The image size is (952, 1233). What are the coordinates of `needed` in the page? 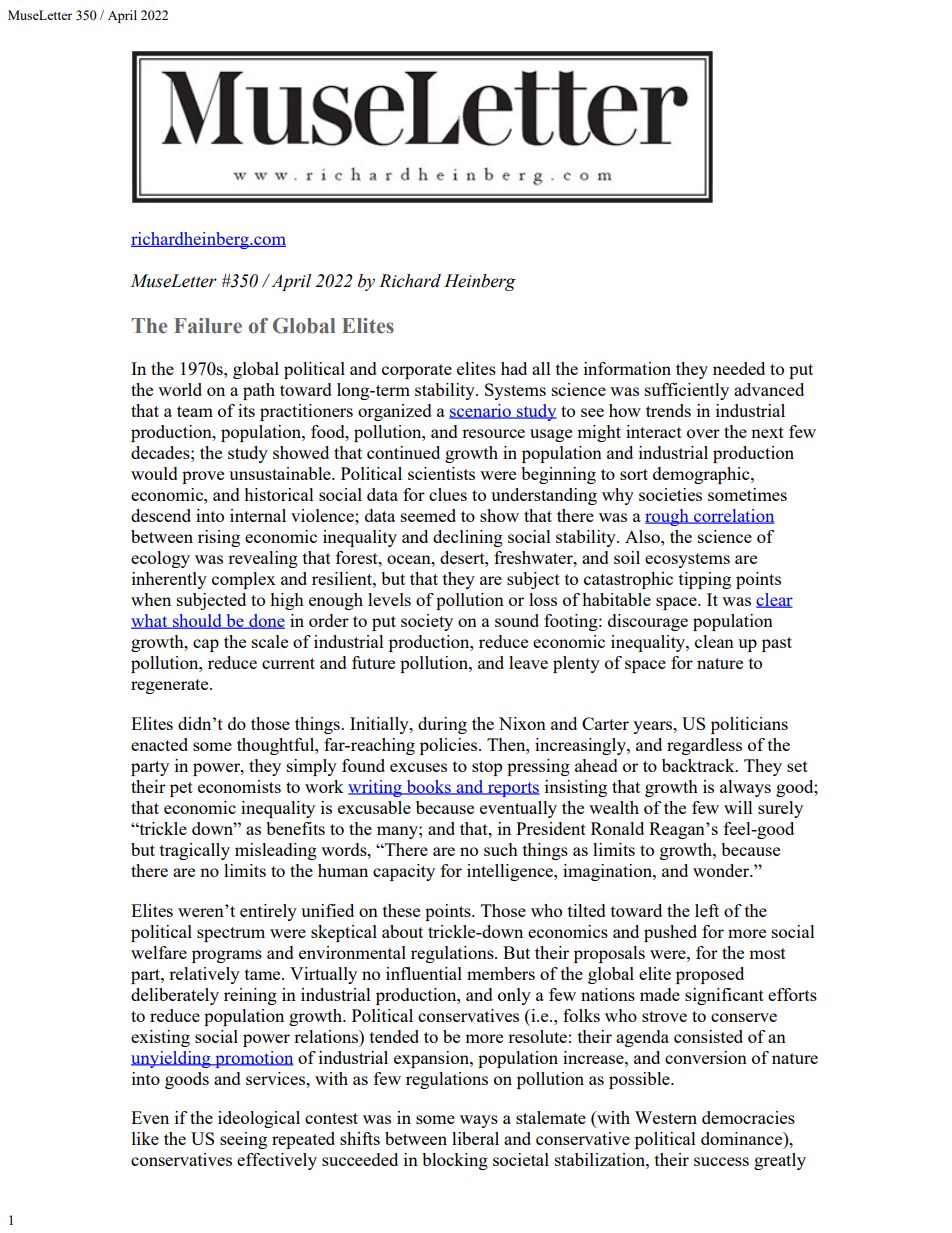 It's located at (739, 368).
